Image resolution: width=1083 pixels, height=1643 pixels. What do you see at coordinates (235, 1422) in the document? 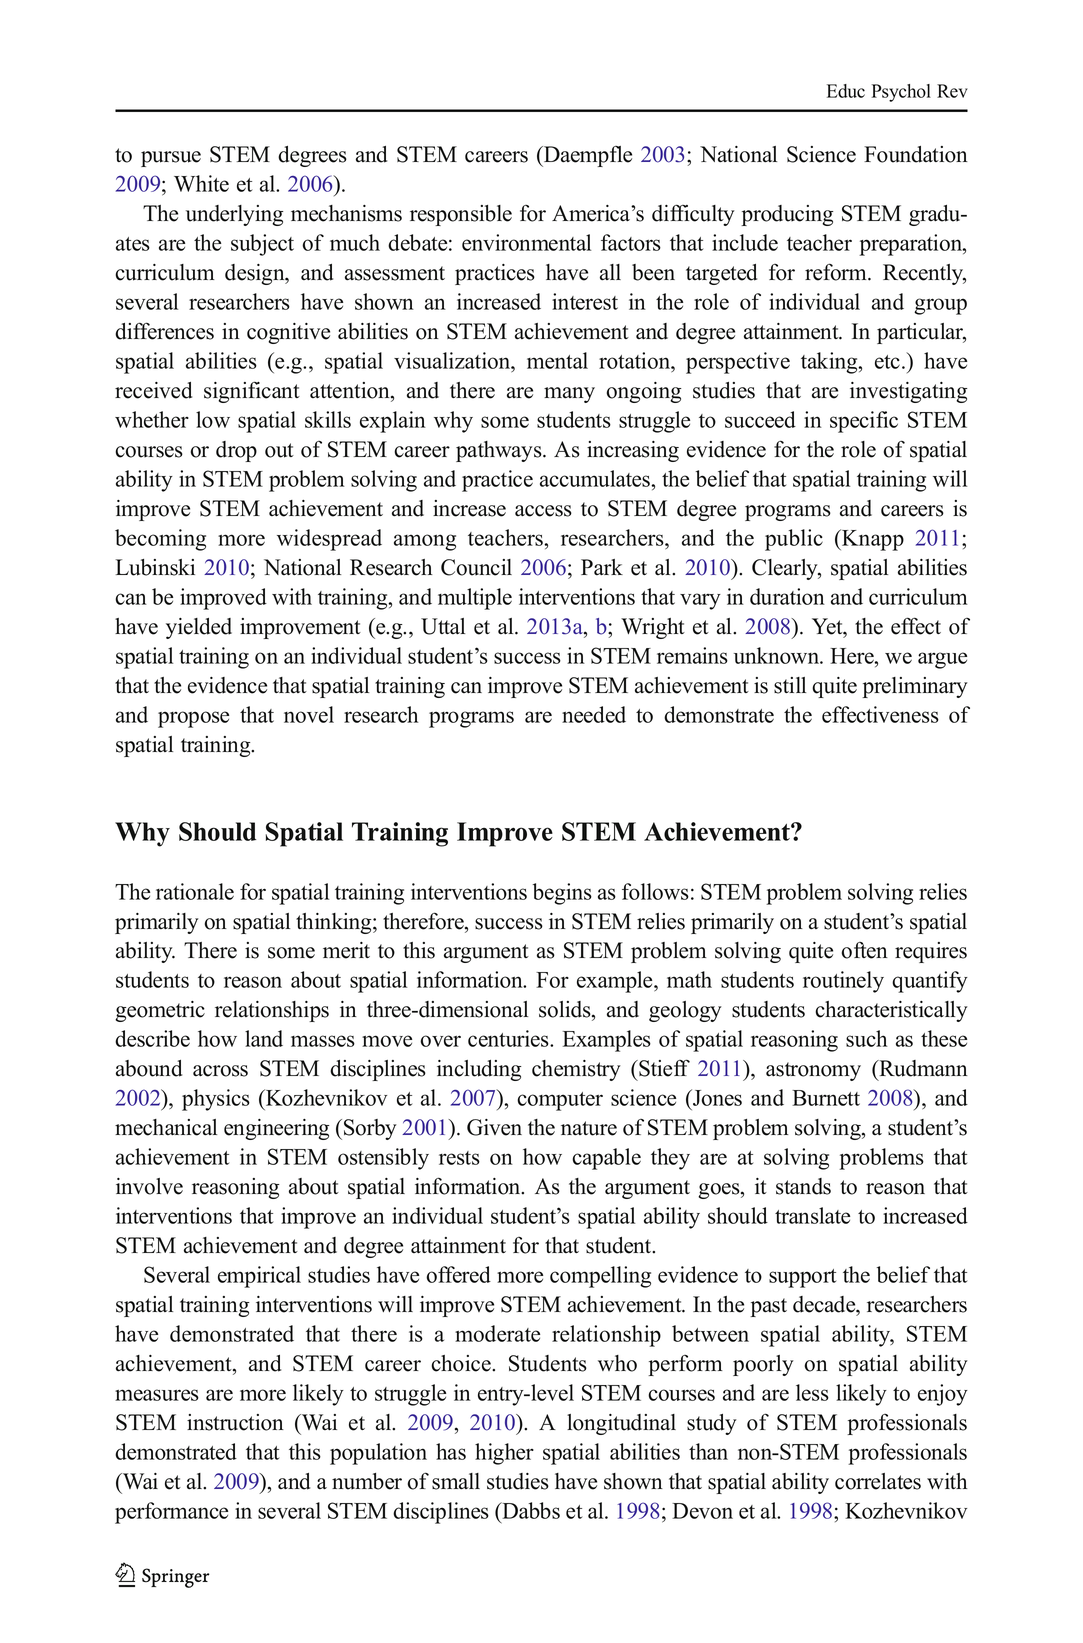
I see `instruction` at bounding box center [235, 1422].
